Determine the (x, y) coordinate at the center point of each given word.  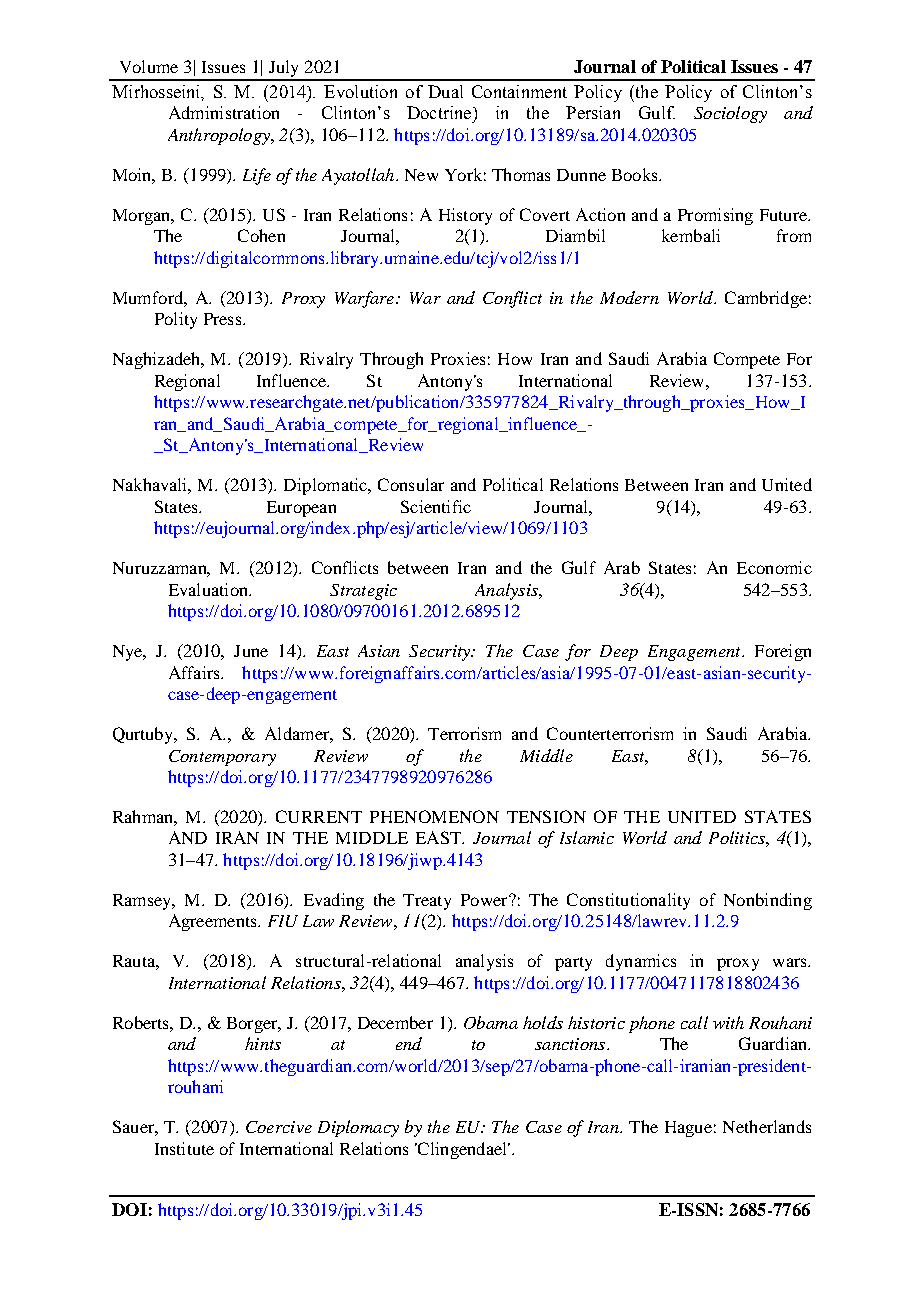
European (301, 509)
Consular (411, 484)
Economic (774, 567)
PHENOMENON (434, 816)
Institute (184, 1148)
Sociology (730, 114)
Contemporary (222, 758)
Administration (224, 112)
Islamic (587, 837)
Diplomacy (358, 1128)
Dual (445, 91)
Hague (688, 1129)
